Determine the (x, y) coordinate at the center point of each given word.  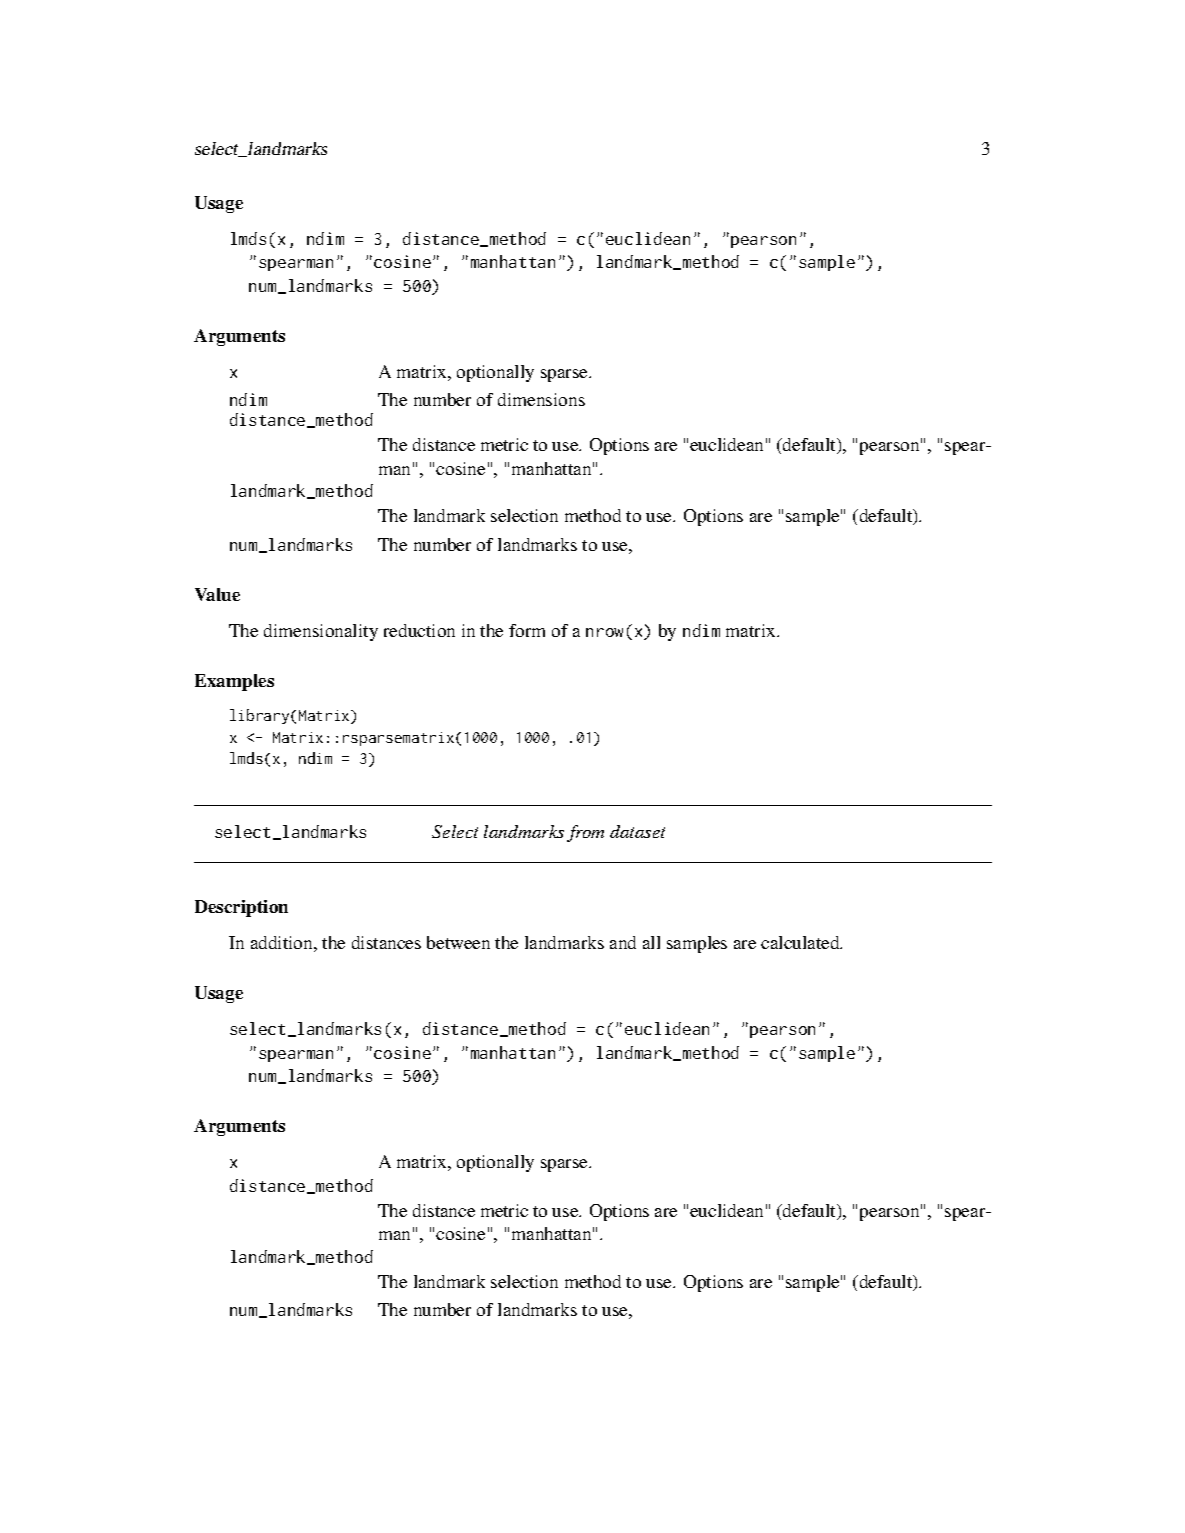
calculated (801, 942)
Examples (234, 682)
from (585, 833)
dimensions (541, 399)
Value (217, 594)
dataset (637, 831)
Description (241, 908)
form (527, 630)
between (458, 942)
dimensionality (321, 632)
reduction (419, 630)
